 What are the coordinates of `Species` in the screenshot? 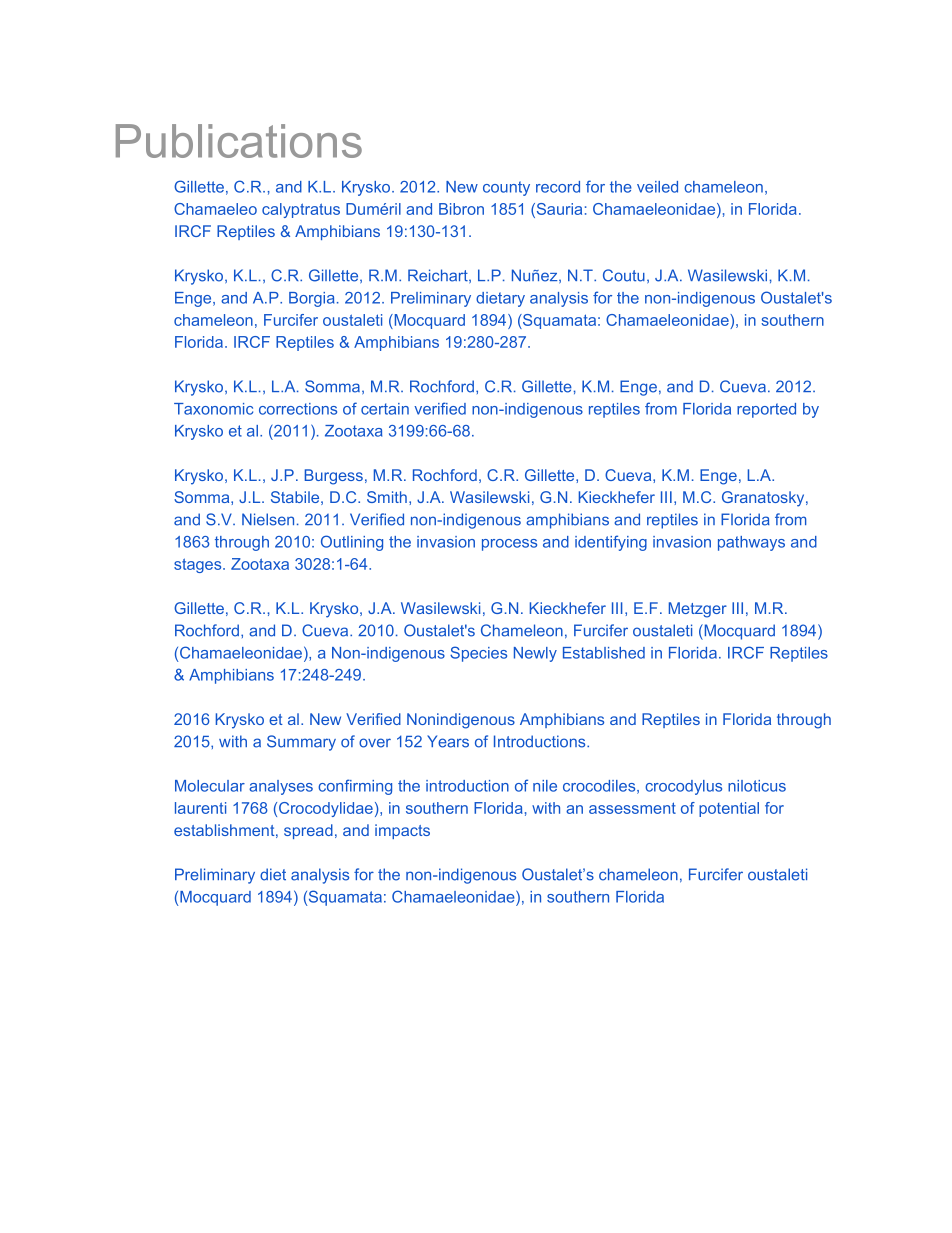 It's located at (478, 654).
